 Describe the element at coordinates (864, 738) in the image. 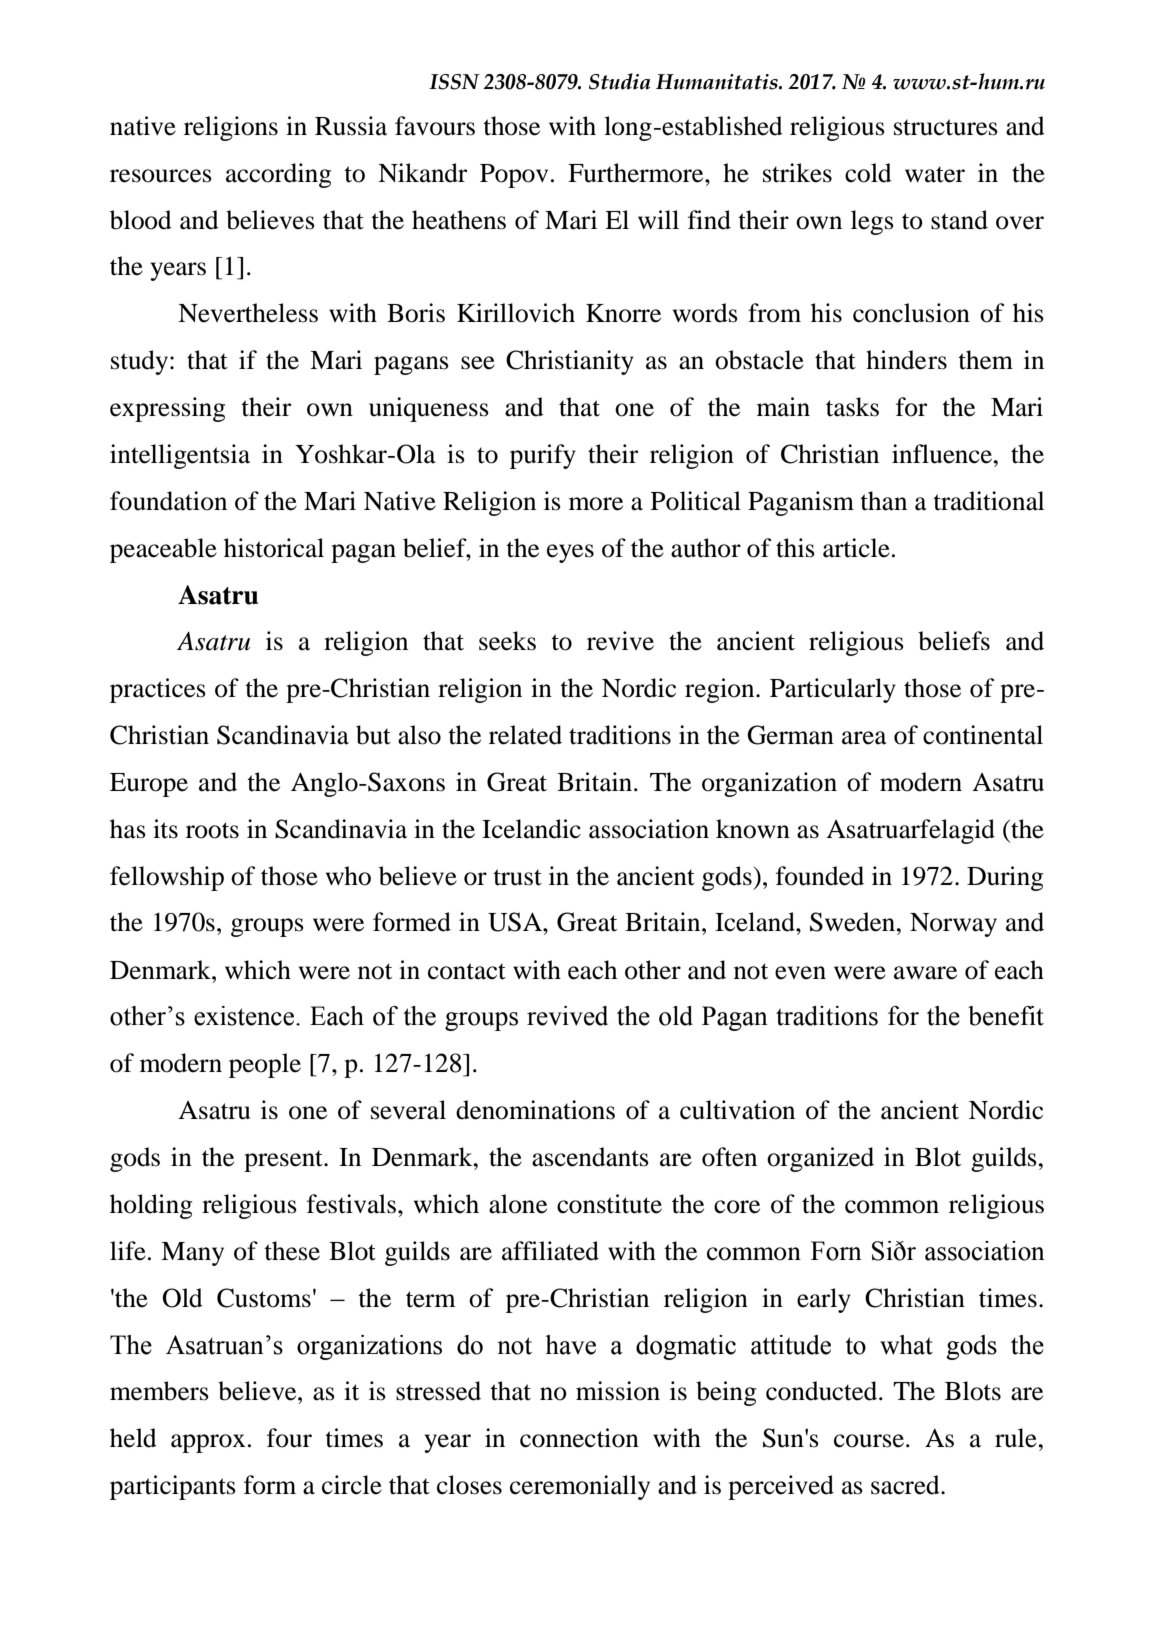

I see `area` at that location.
